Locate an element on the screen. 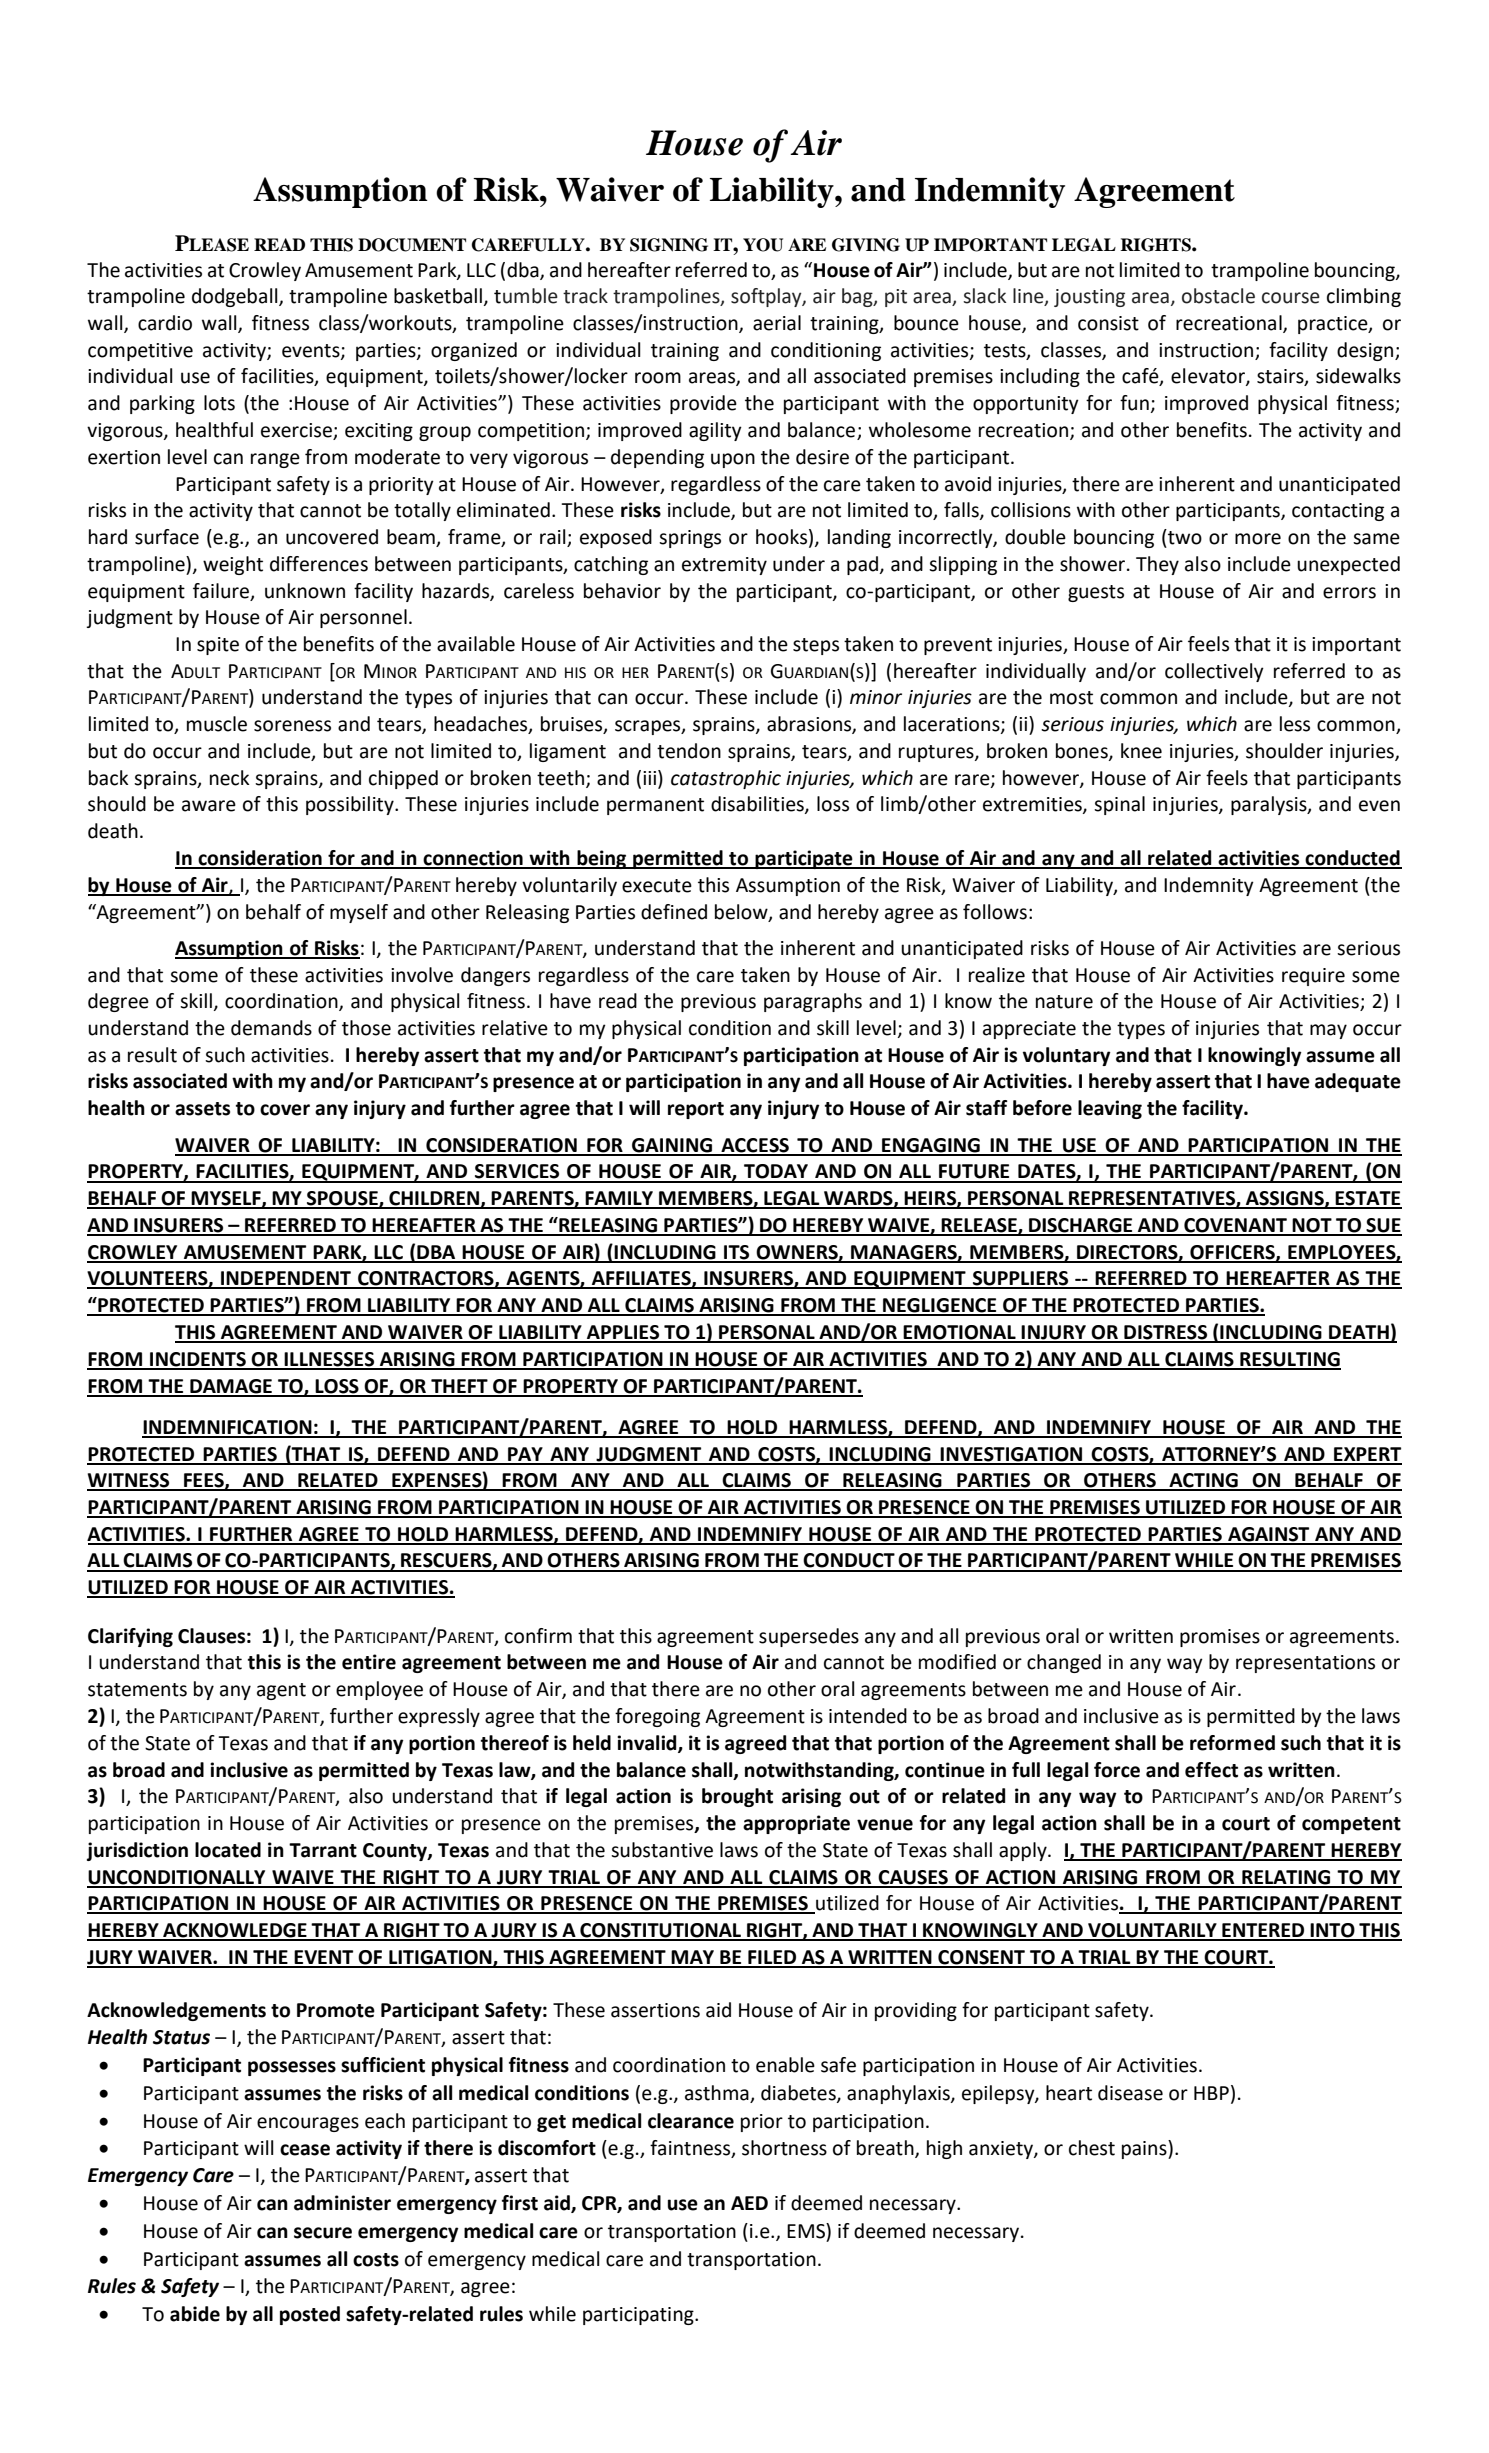  dodgeball is located at coordinates (236, 297).
